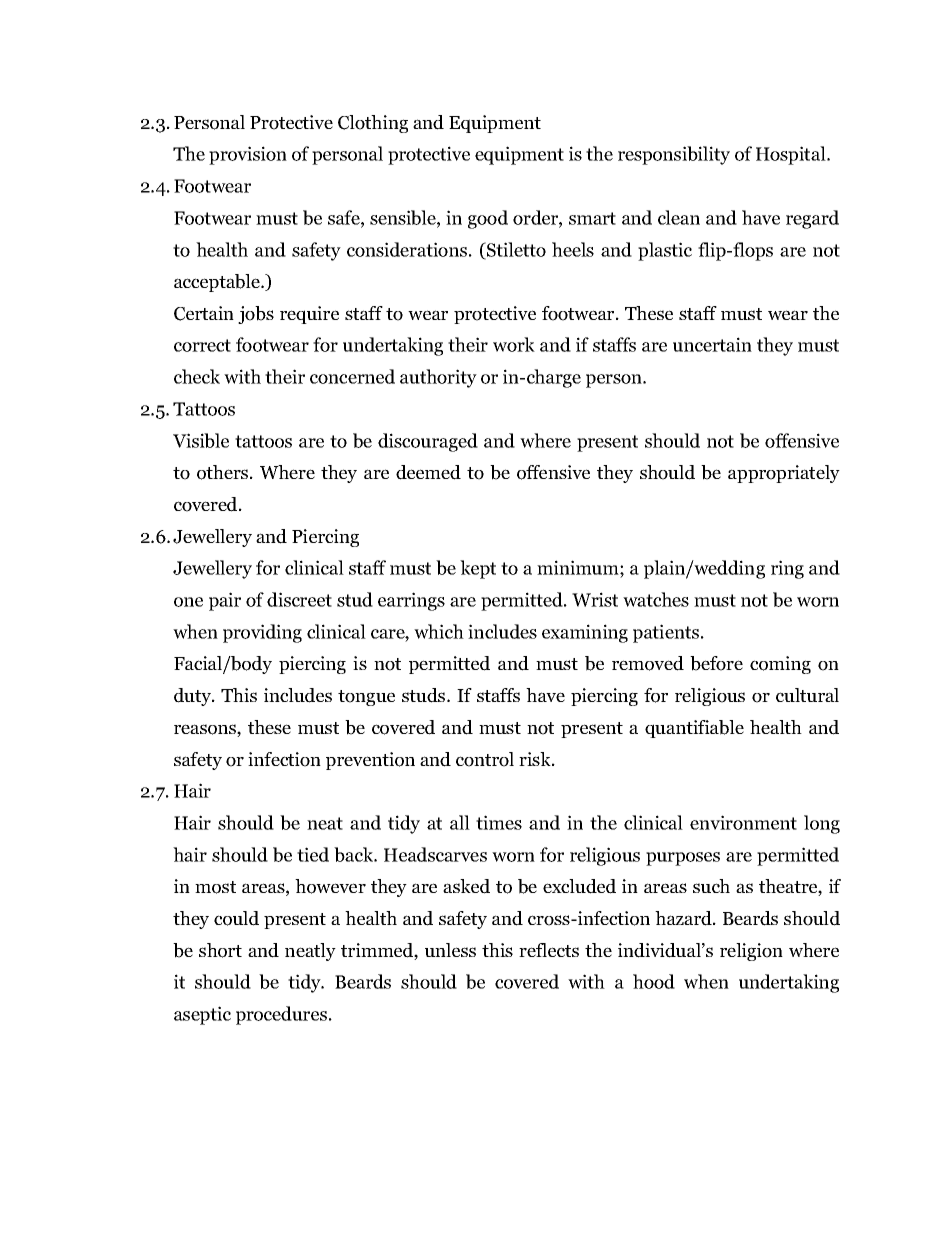 This screenshot has width=952, height=1233. I want to click on watches, so click(656, 599).
